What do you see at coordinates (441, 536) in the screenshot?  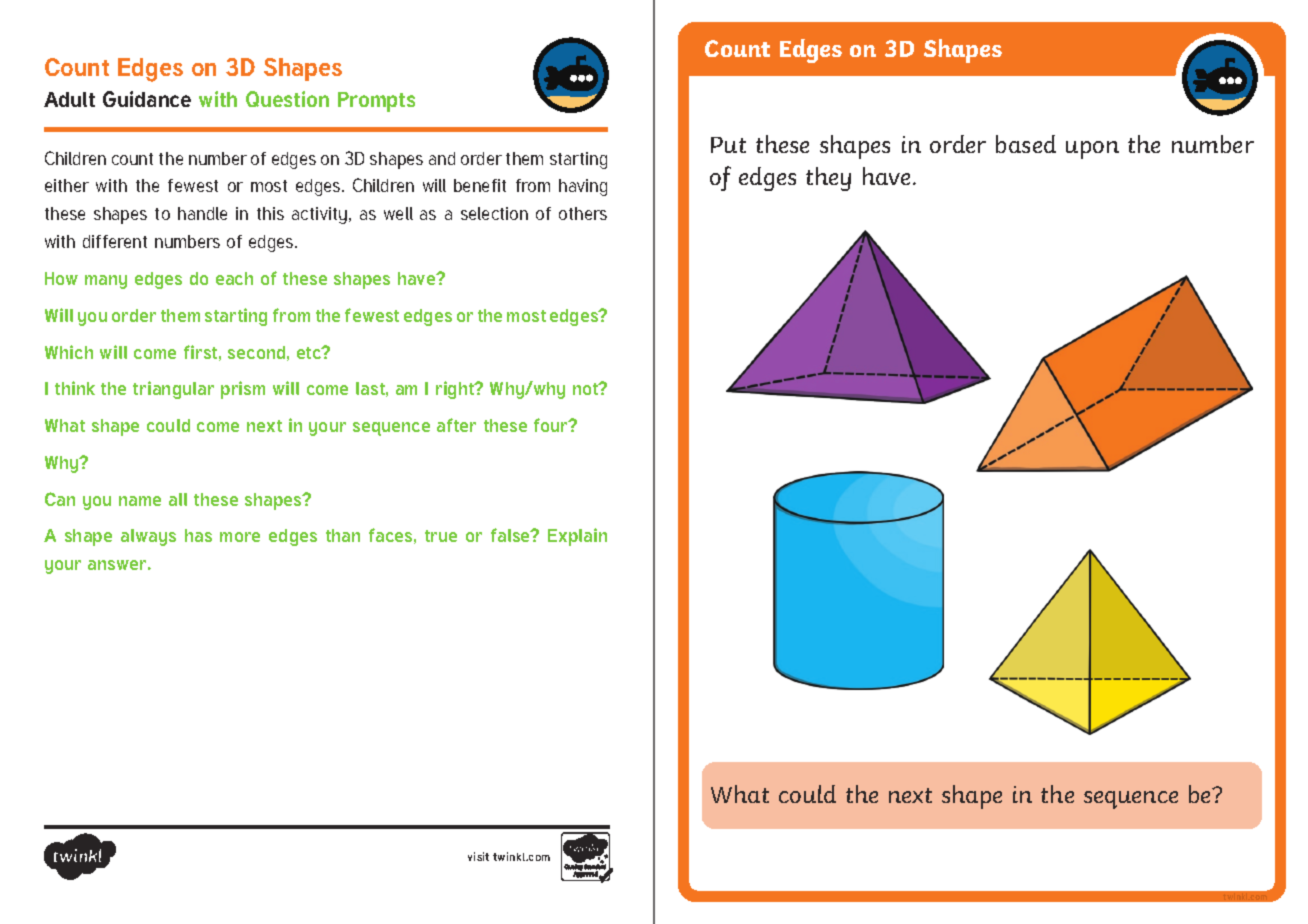 I see `true` at bounding box center [441, 536].
